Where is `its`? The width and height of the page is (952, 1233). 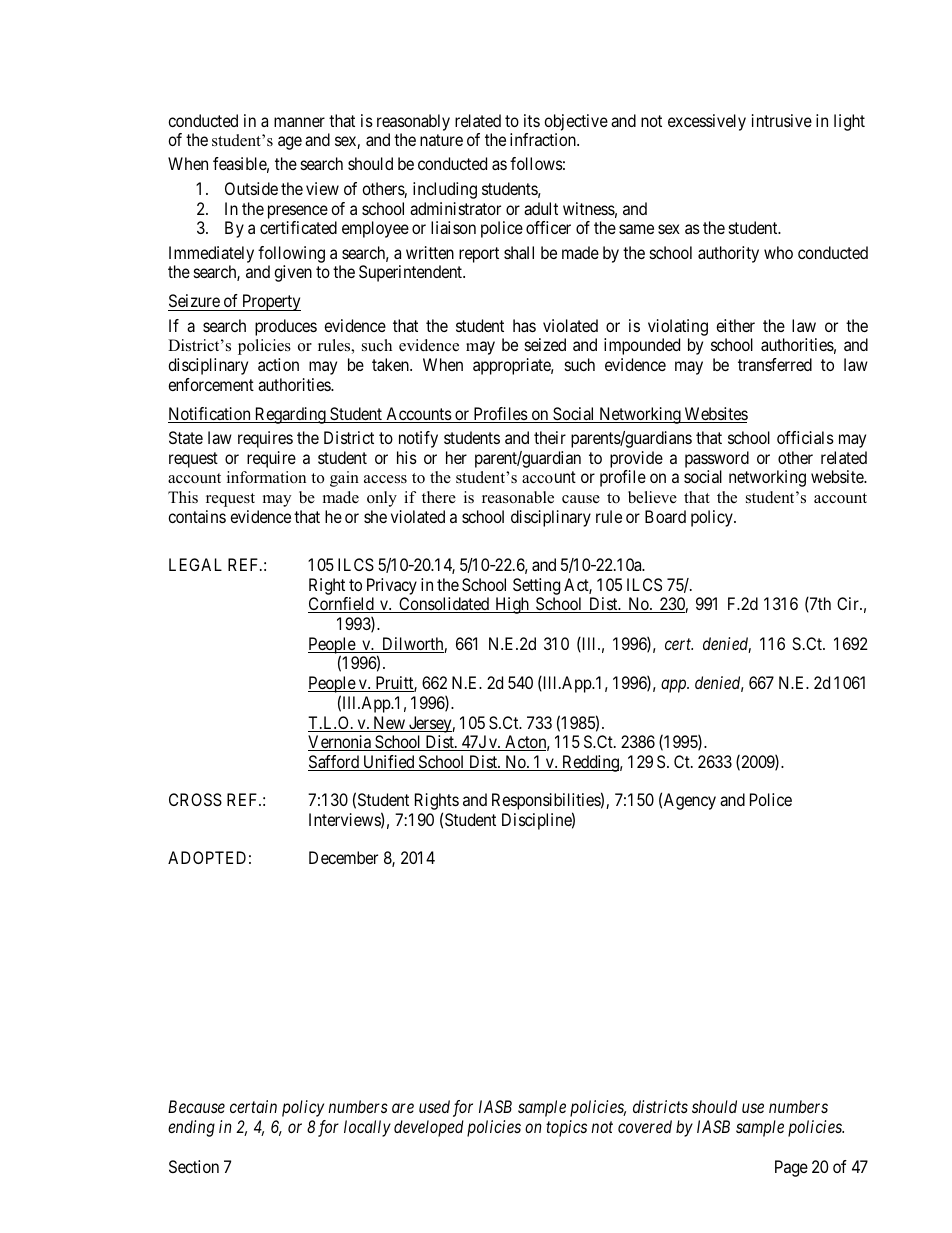
its is located at coordinates (532, 120).
